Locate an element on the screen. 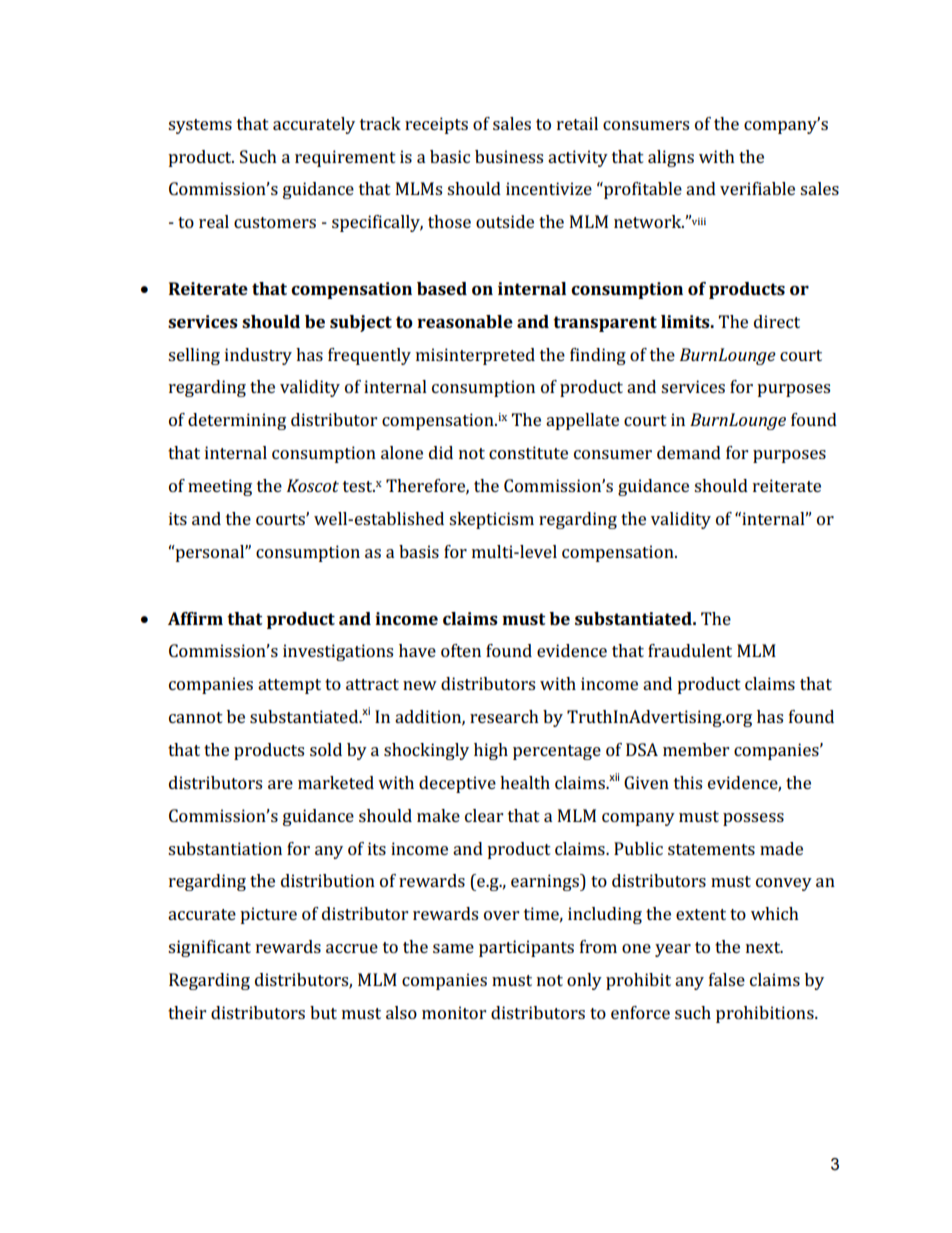 This screenshot has width=952, height=1233. possess is located at coordinates (753, 819).
